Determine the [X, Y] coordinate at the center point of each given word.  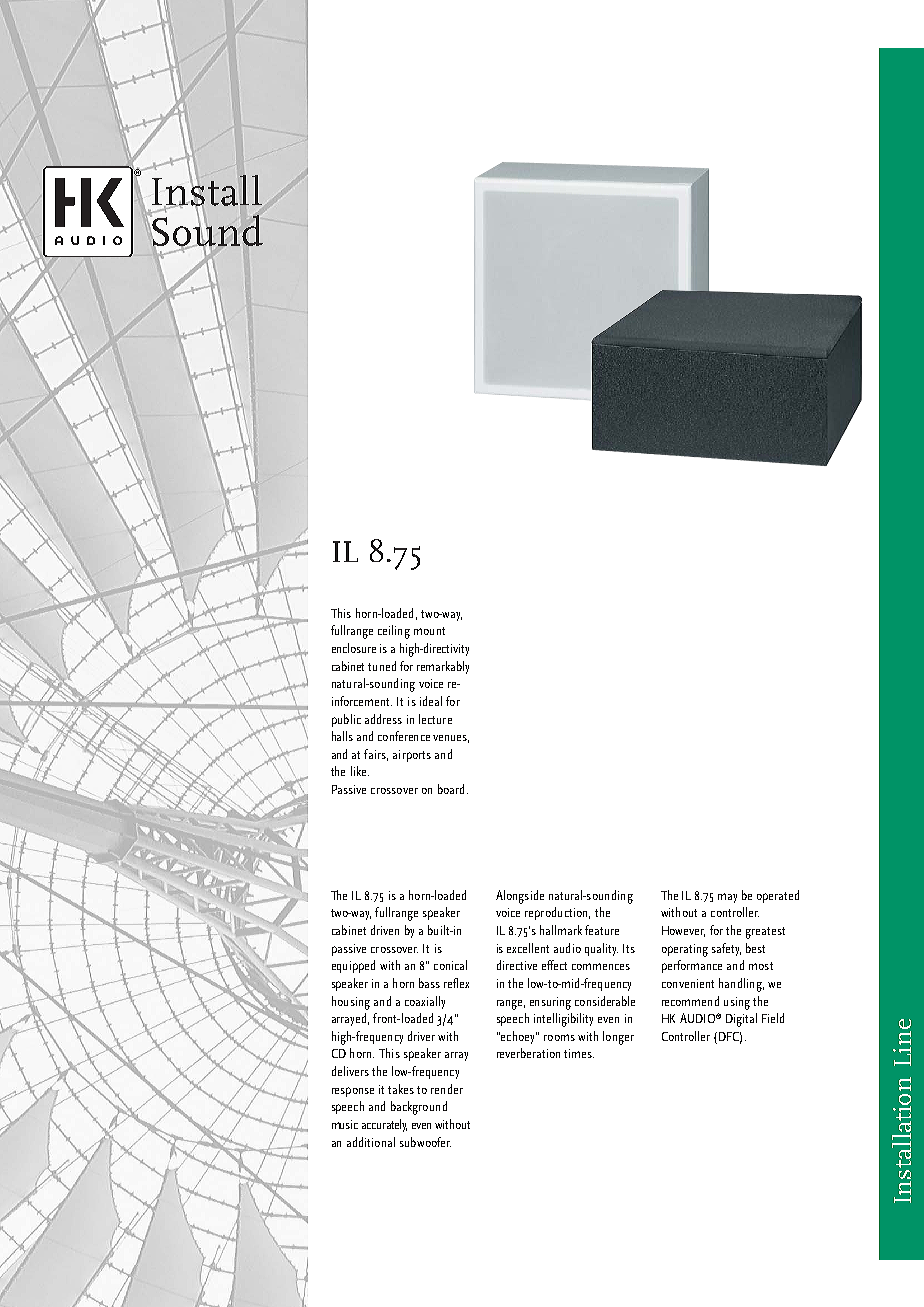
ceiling [394, 632]
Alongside [520, 897]
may [727, 898]
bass [429, 983]
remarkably [443, 667]
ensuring [550, 1003]
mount [429, 631]
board [451, 789]
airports [412, 756]
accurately [384, 1125]
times [579, 1053]
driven [385, 930]
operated [778, 896]
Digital [741, 1020]
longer [618, 1038]
